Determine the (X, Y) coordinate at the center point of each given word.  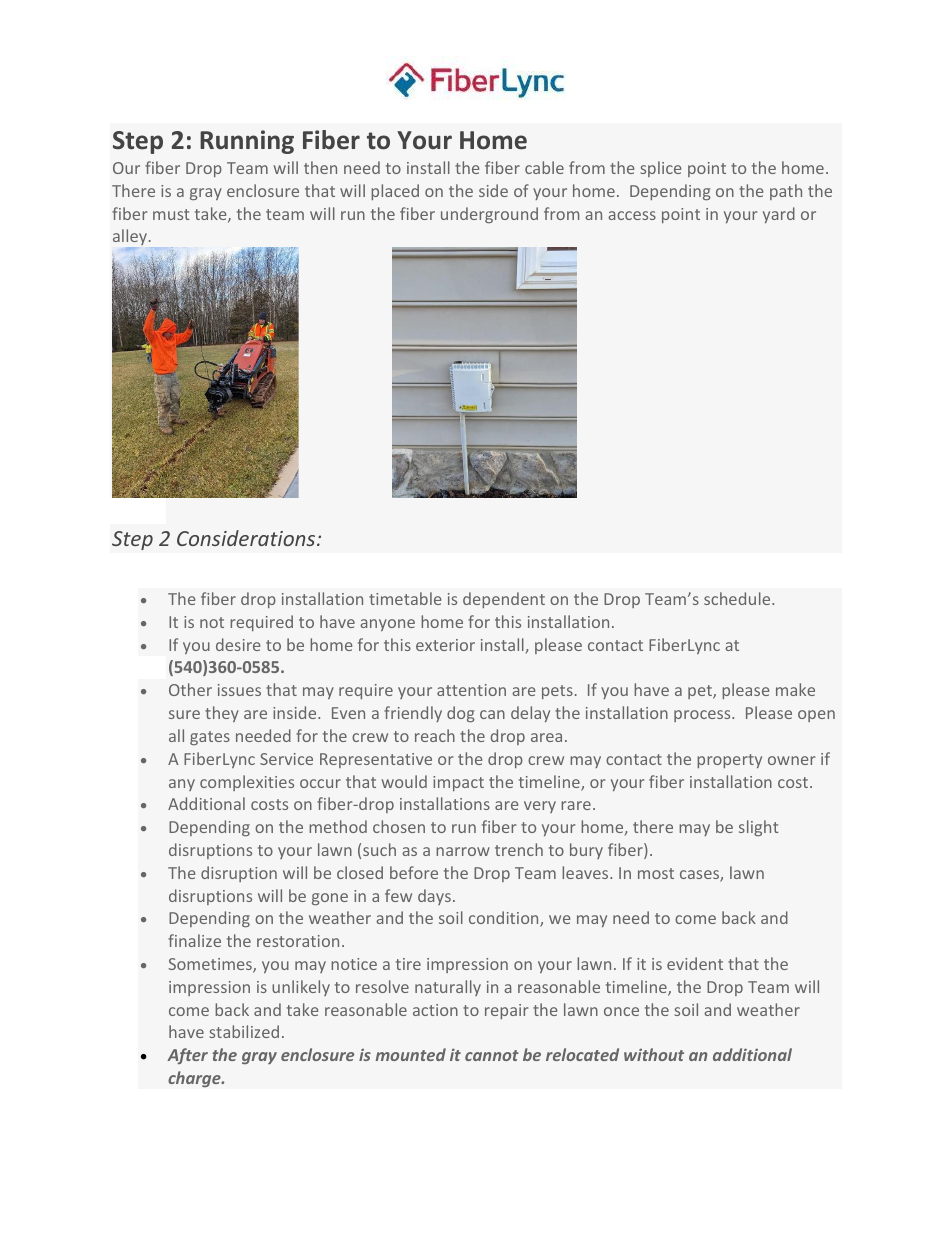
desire (238, 644)
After (187, 1056)
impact (458, 783)
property (729, 761)
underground (489, 215)
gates (210, 738)
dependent (504, 600)
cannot (492, 1055)
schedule (738, 598)
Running (247, 142)
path (786, 192)
